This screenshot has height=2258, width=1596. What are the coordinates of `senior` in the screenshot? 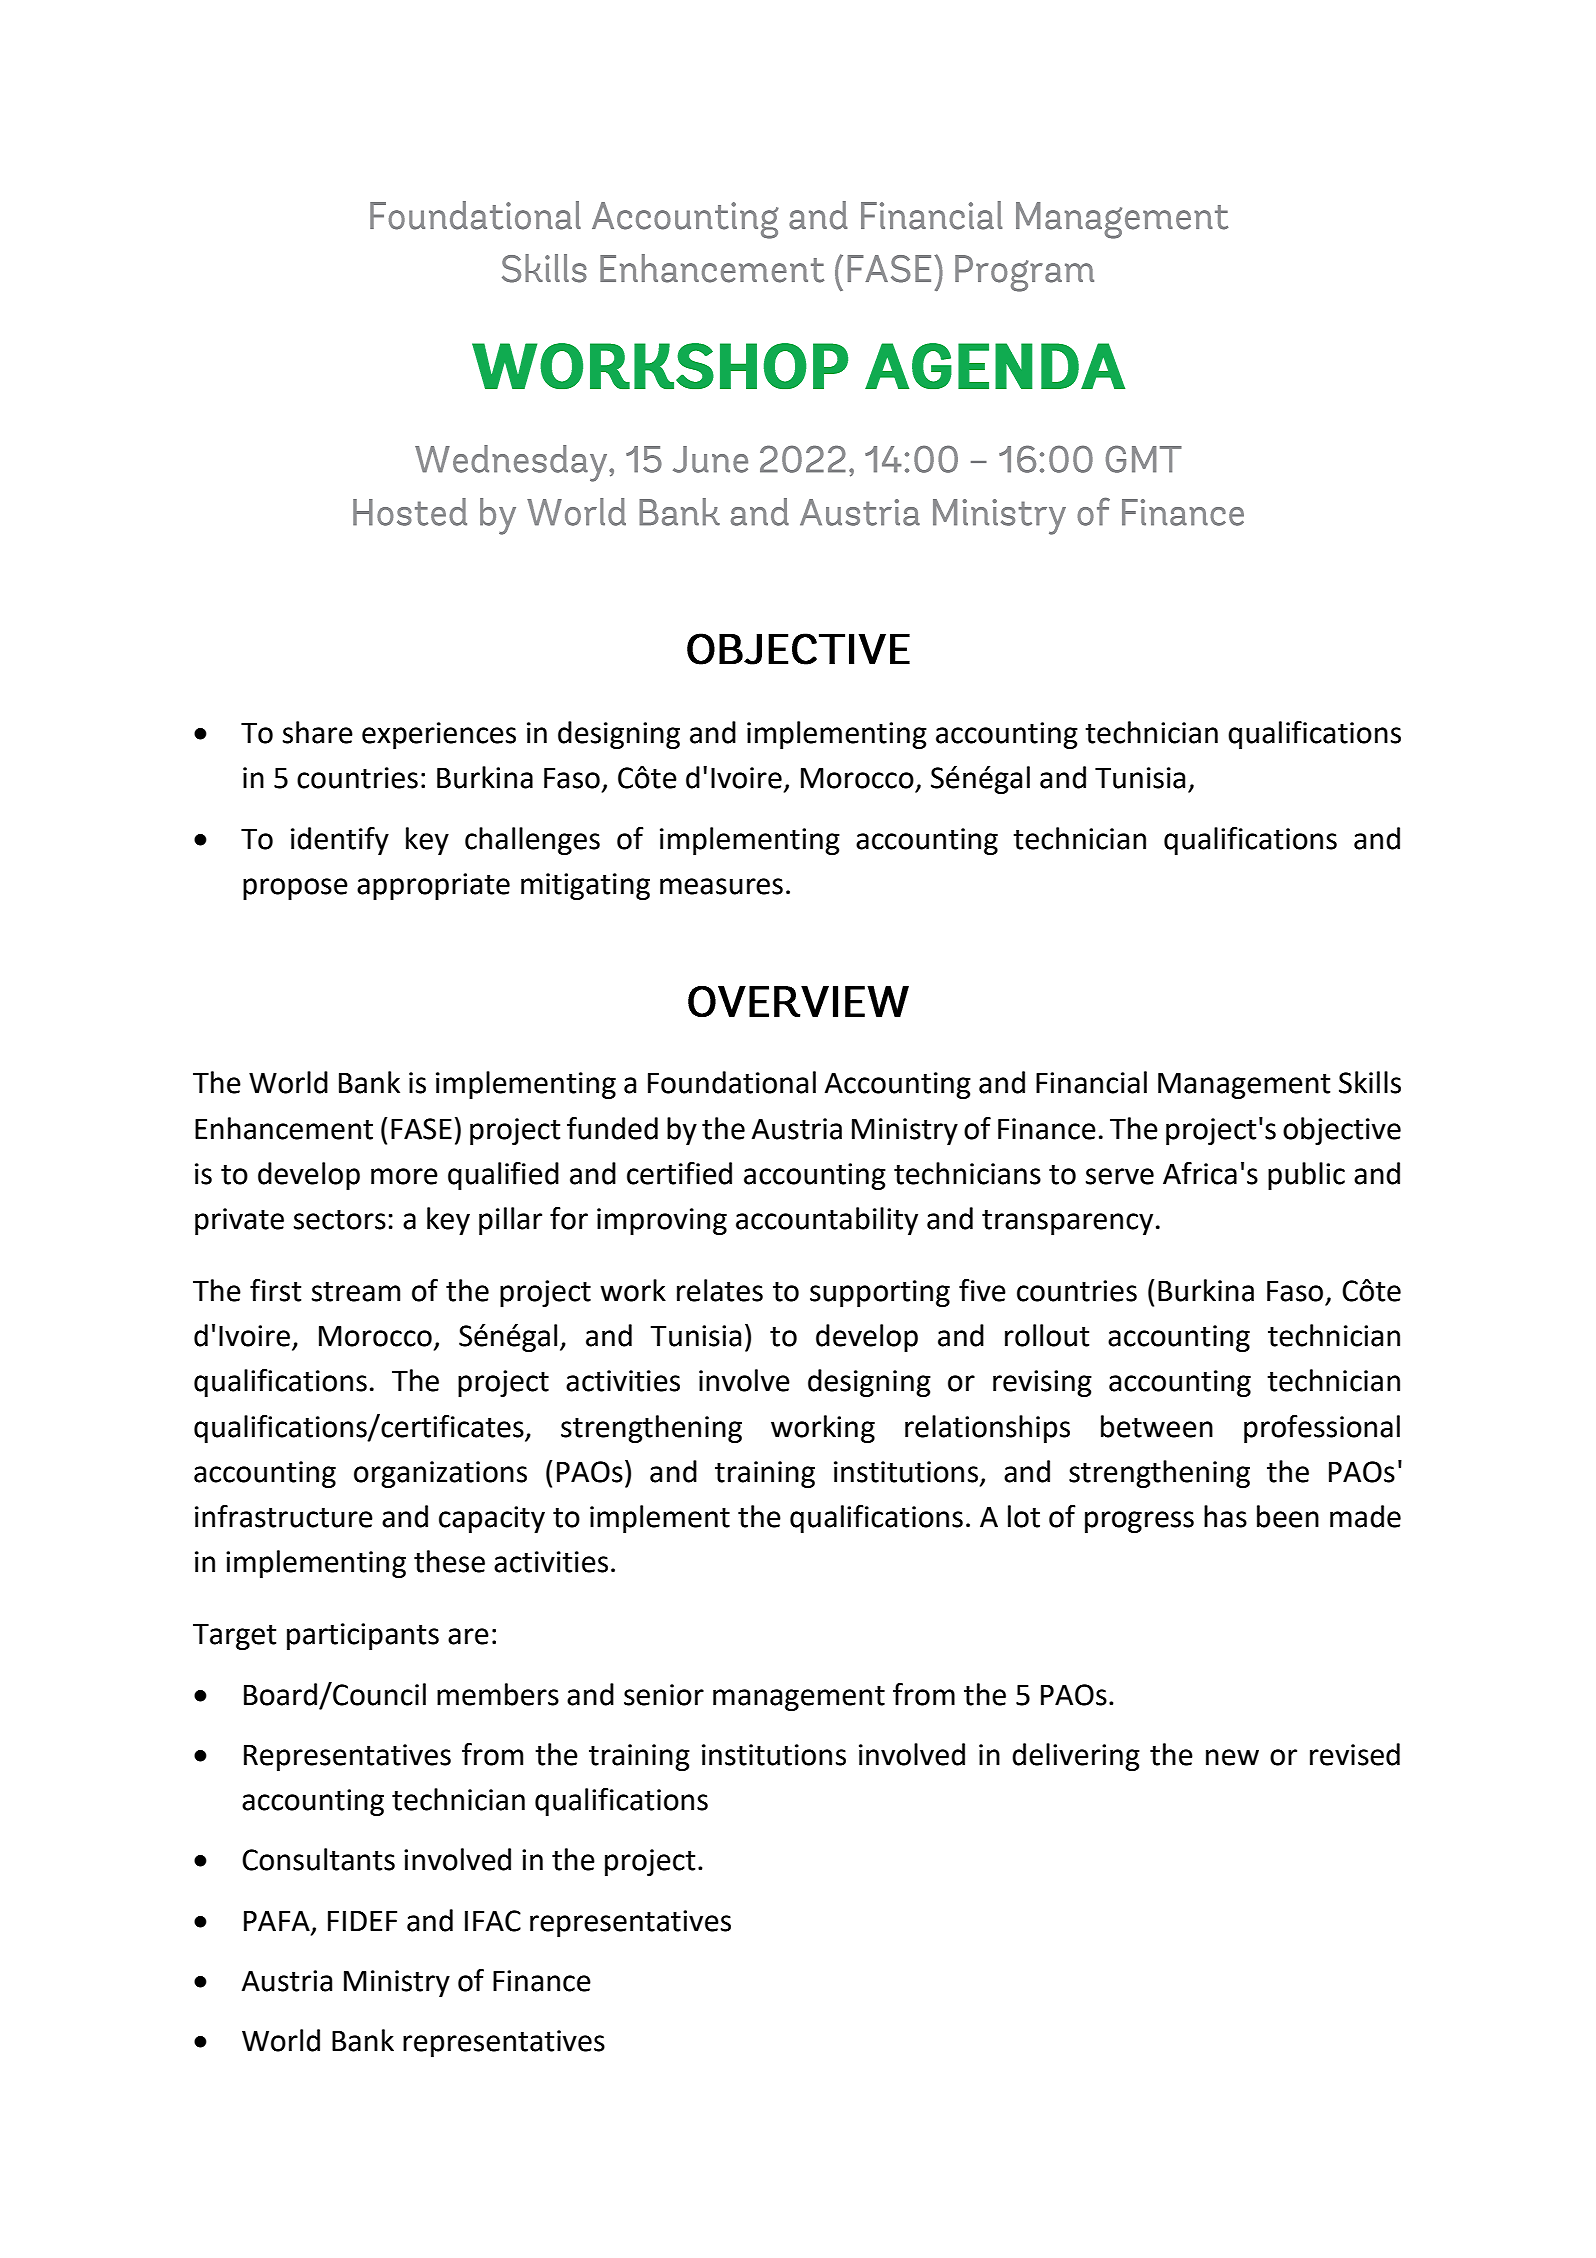 It's located at (664, 1695).
